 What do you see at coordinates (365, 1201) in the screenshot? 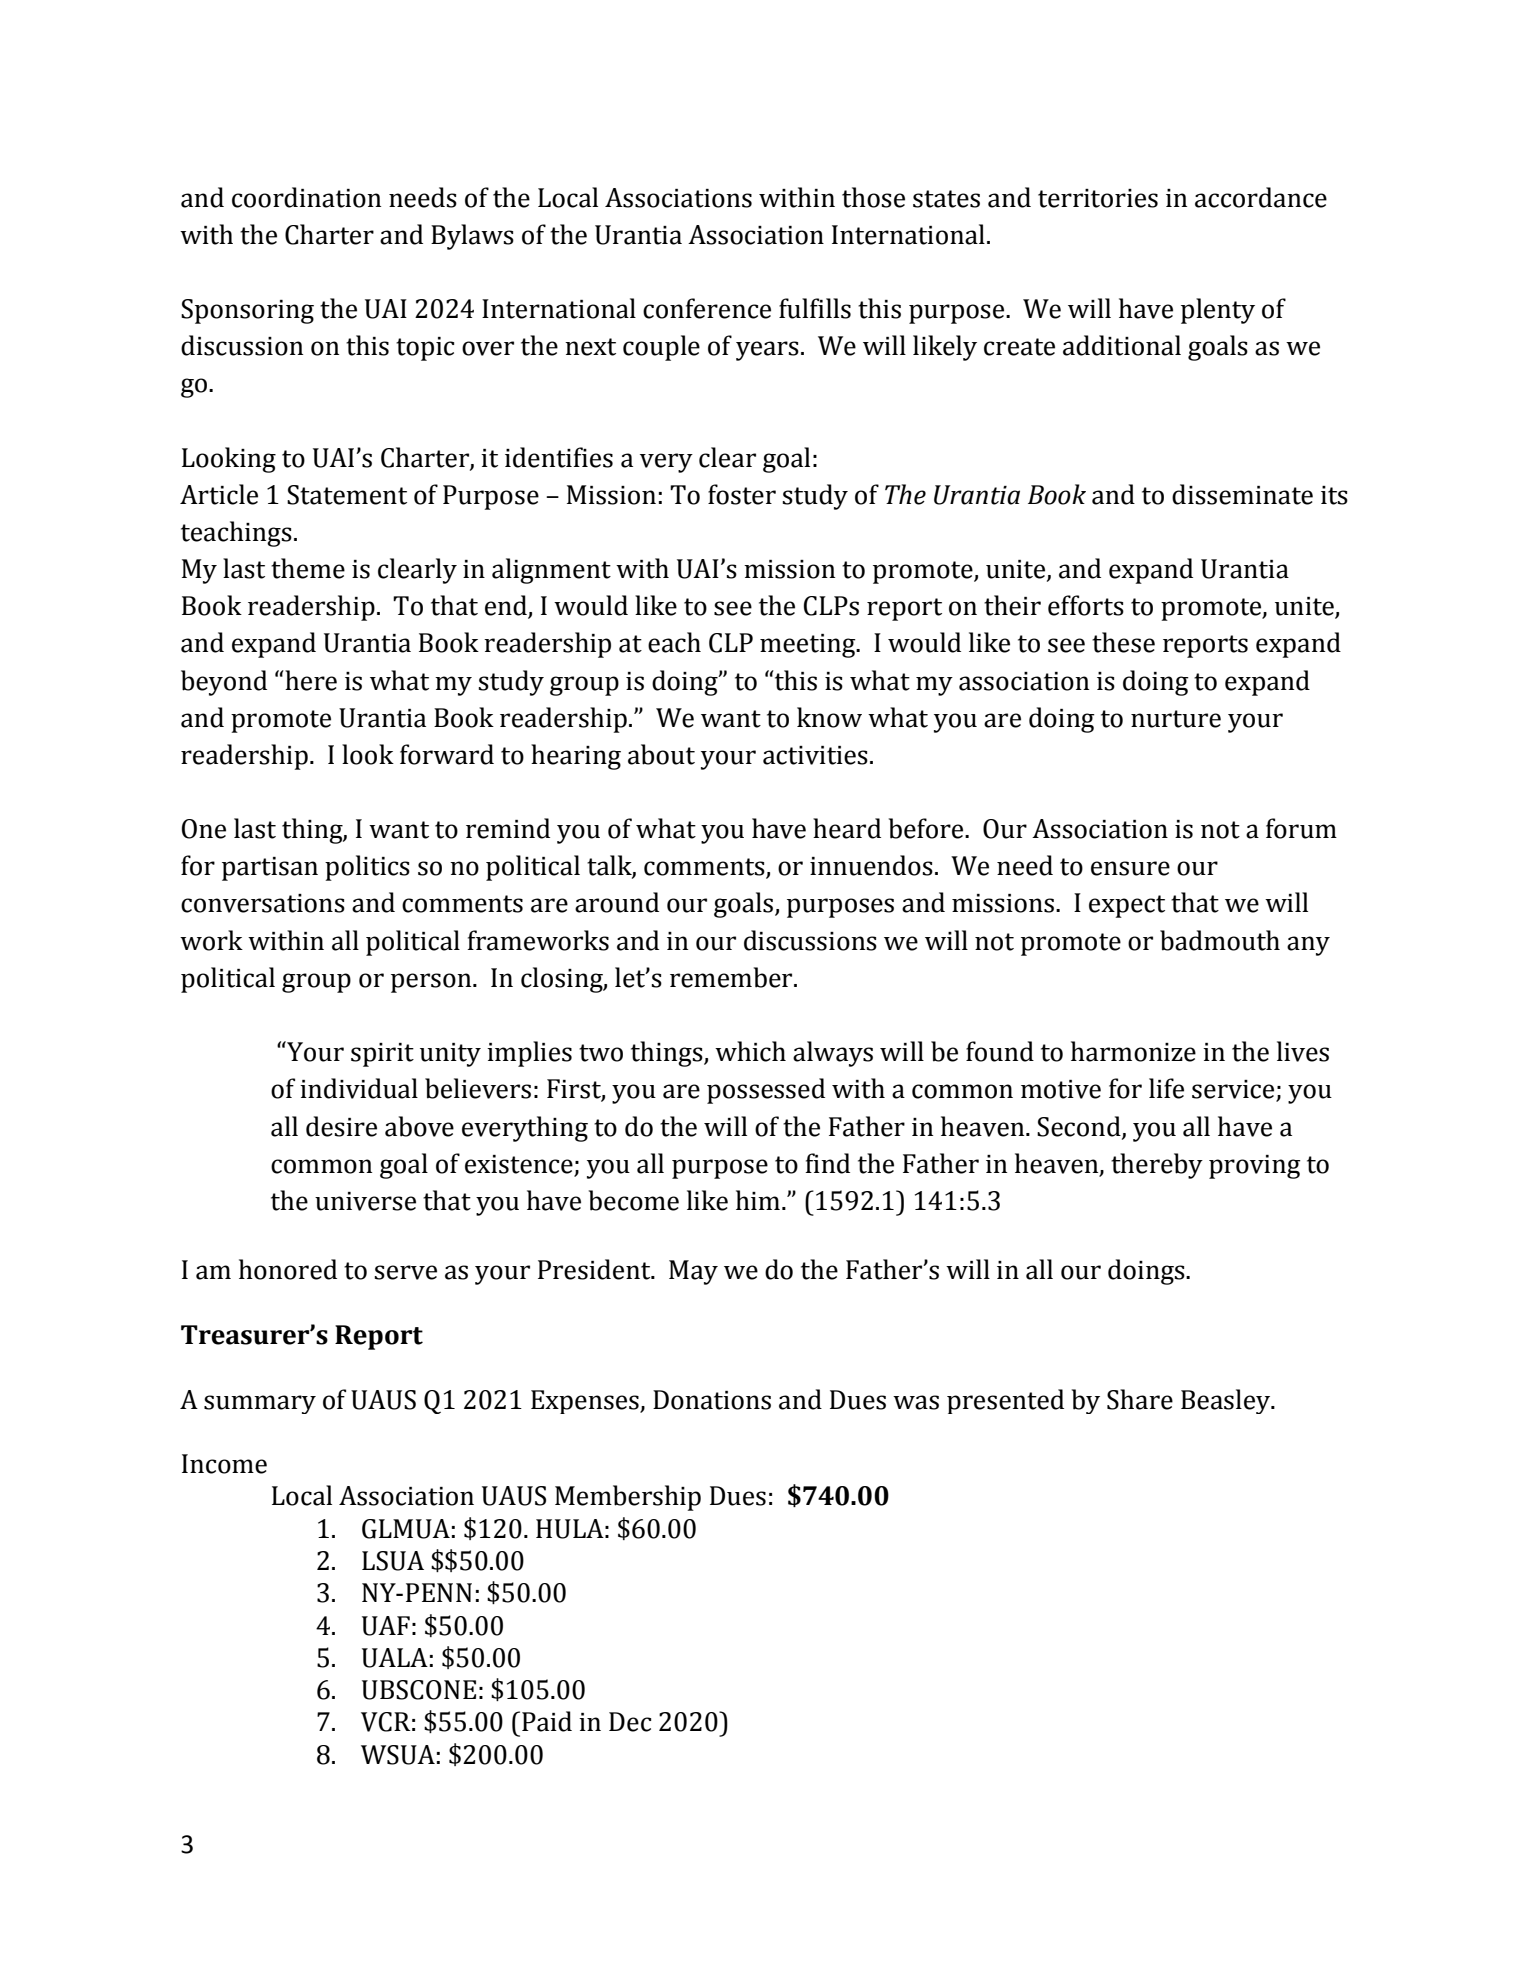
I see `universe` at bounding box center [365, 1201].
